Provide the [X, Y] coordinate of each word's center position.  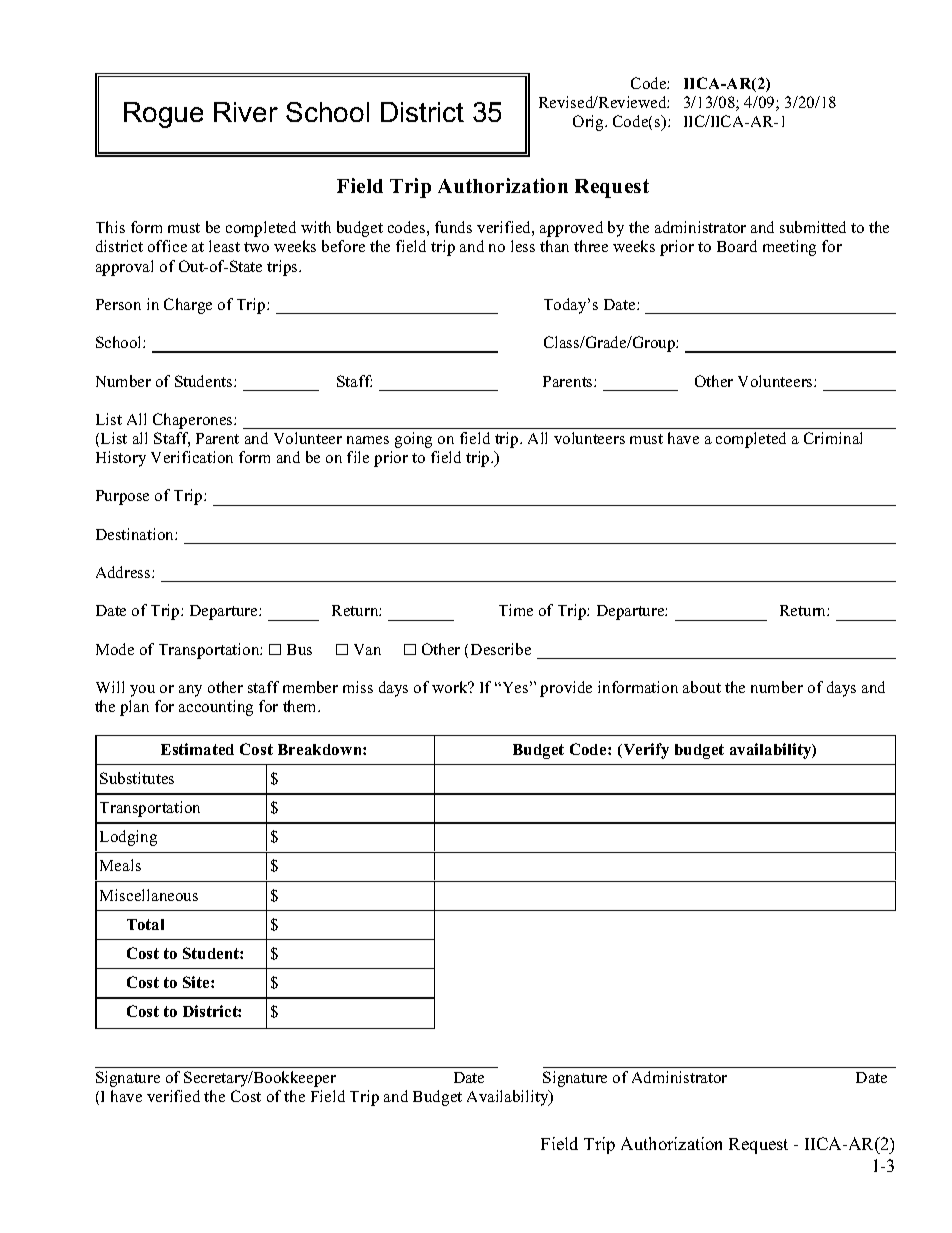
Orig [589, 123]
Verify [645, 751]
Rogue [163, 115]
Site [197, 982]
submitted [813, 227]
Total [145, 924]
